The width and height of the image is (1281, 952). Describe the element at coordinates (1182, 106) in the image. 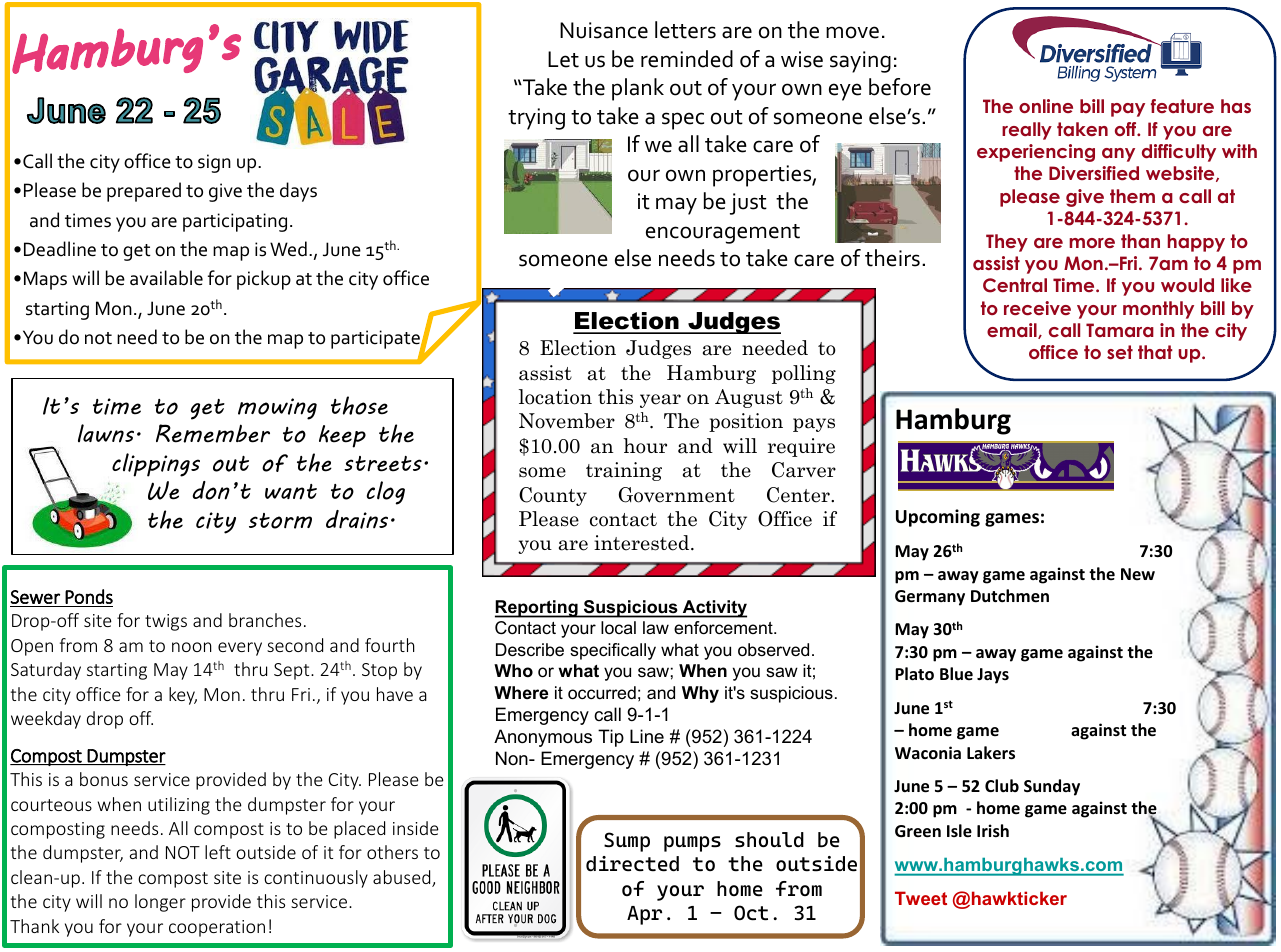

I see `feature` at that location.
